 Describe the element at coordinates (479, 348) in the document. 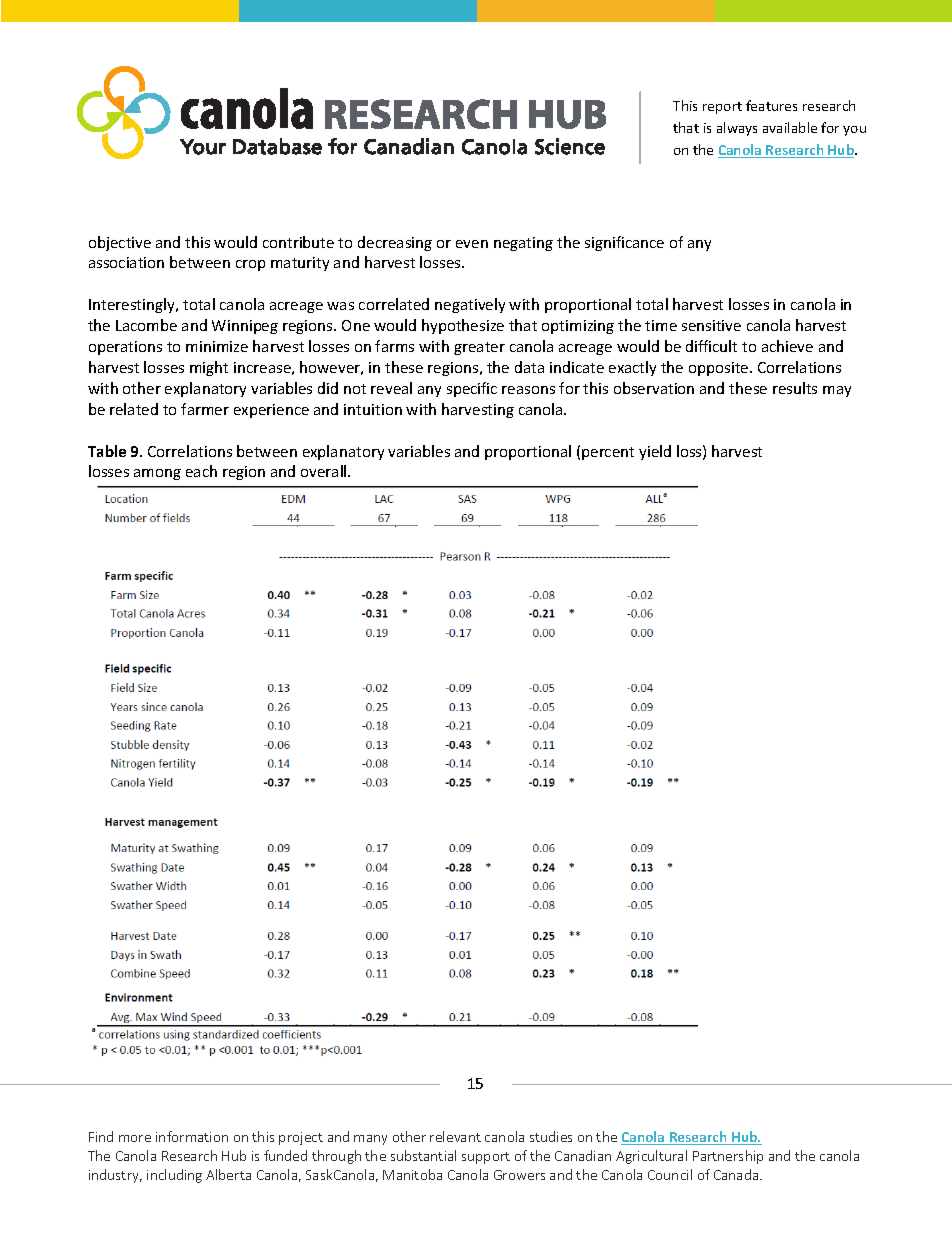

I see `greater` at that location.
